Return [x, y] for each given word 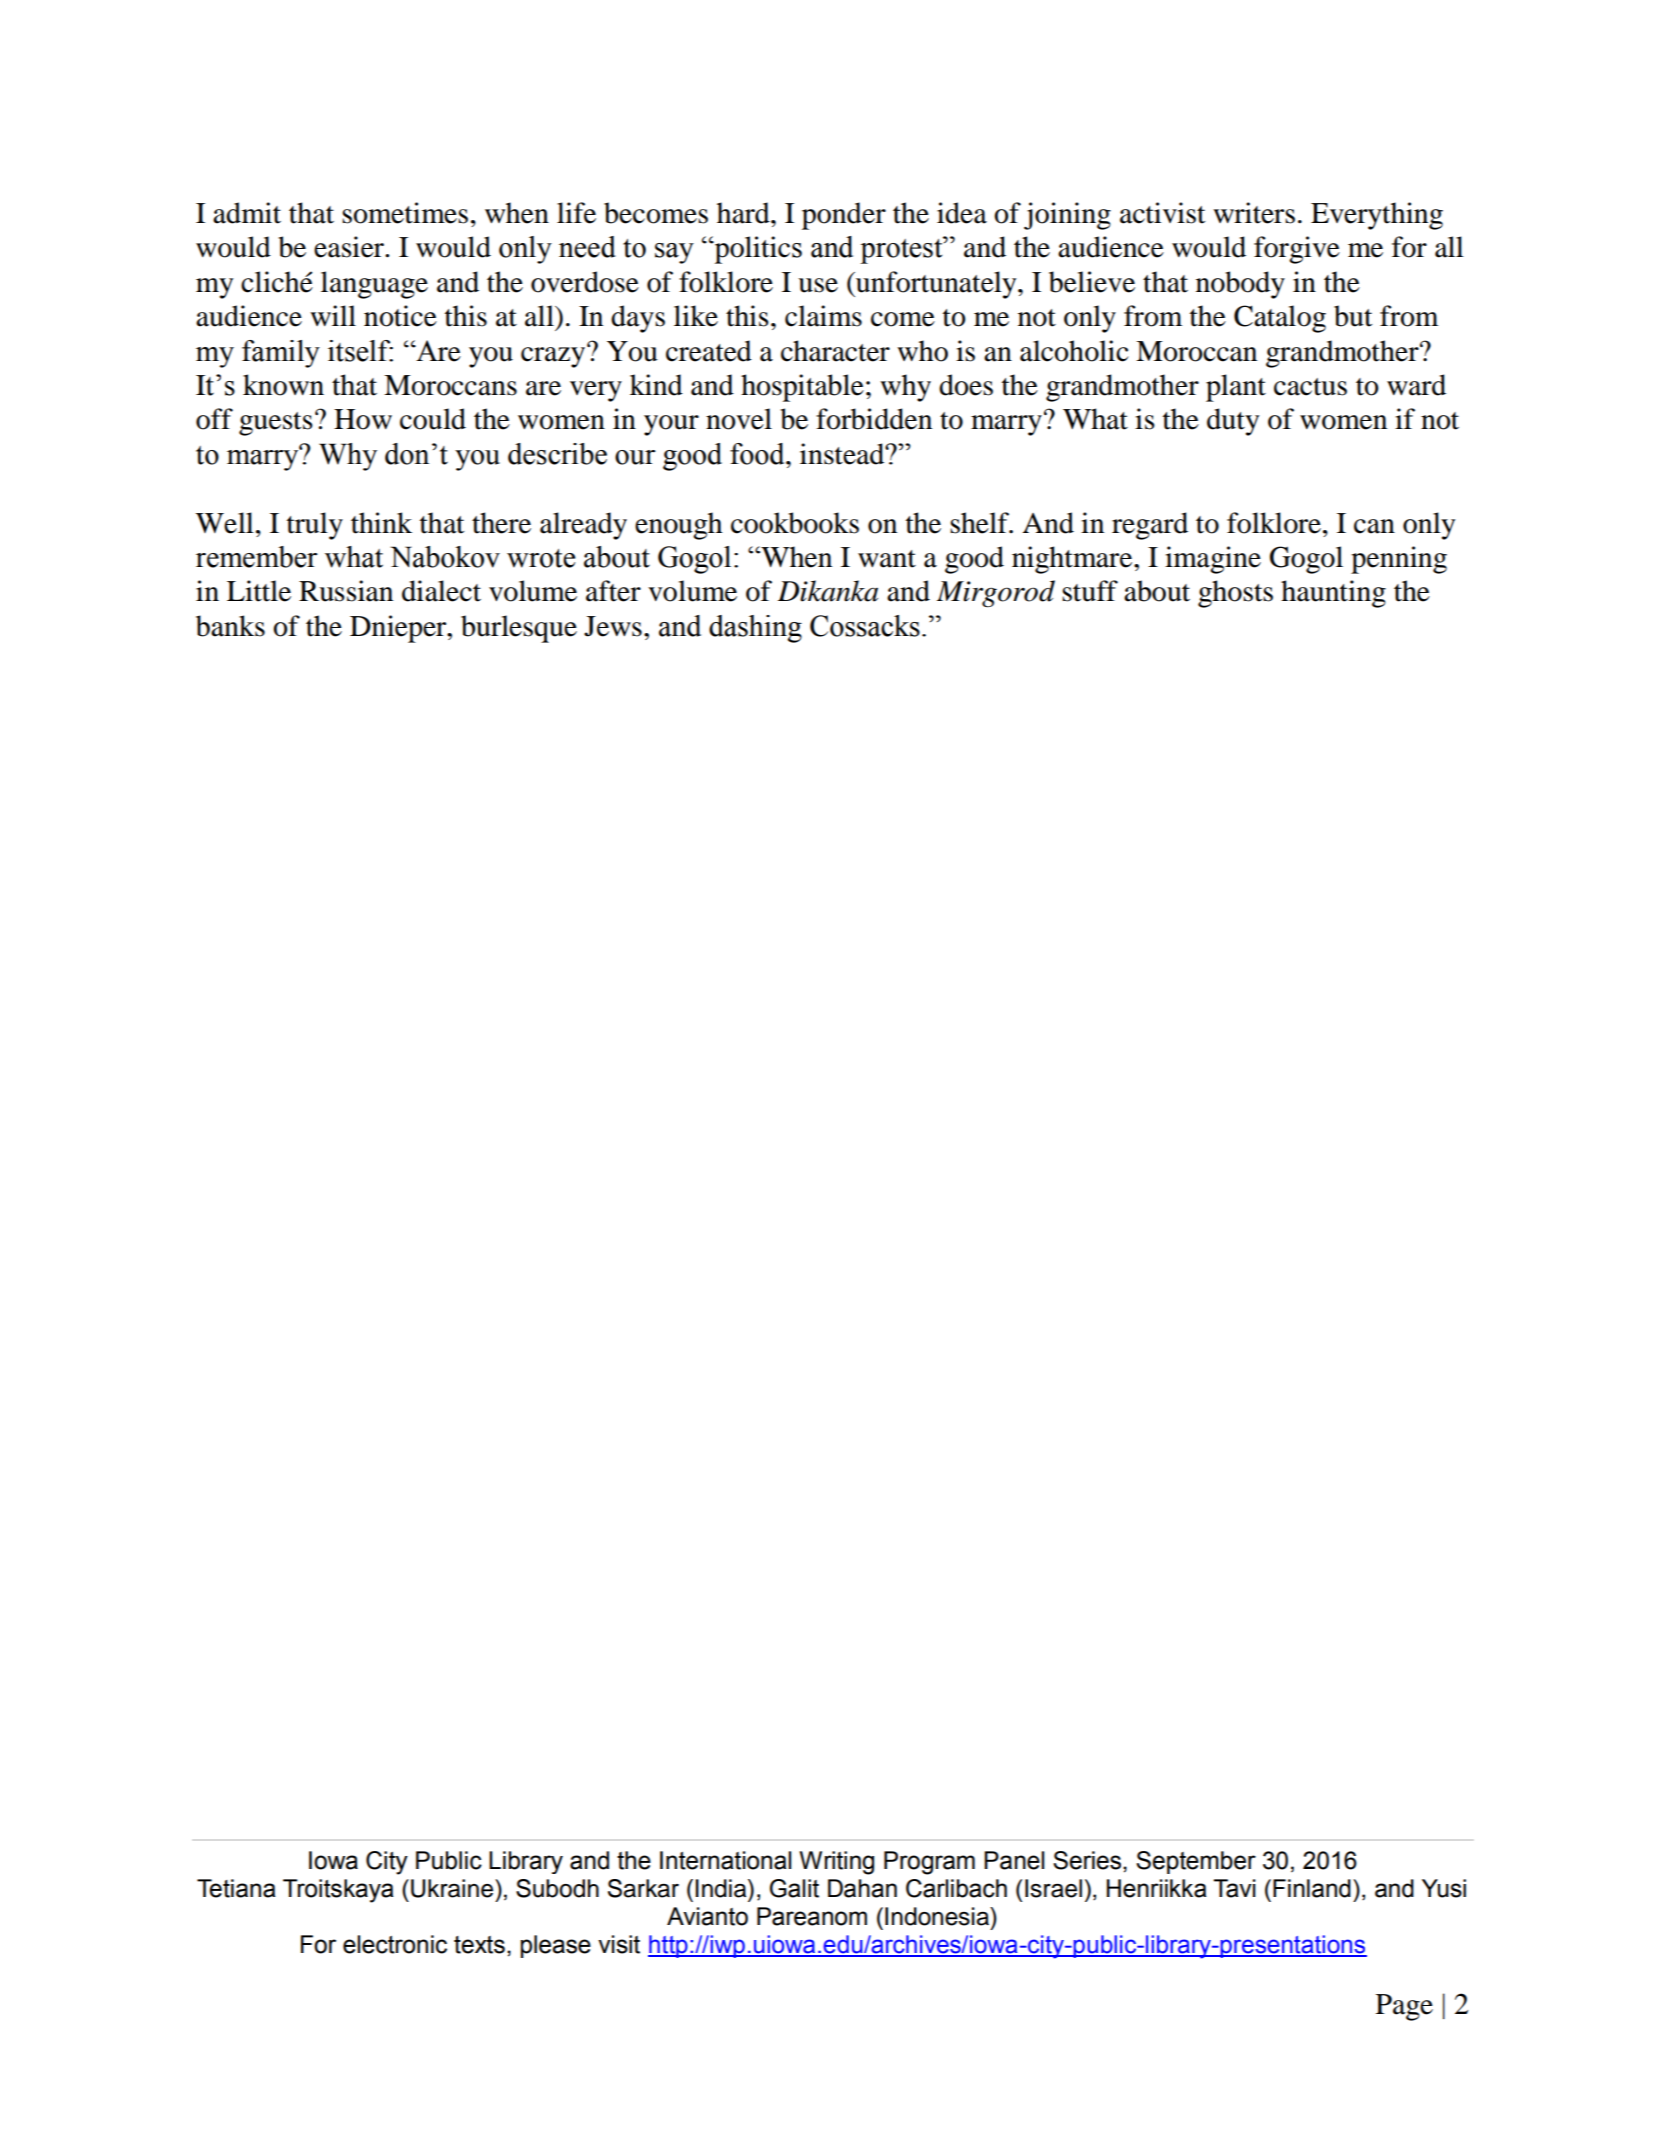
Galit [794, 1888]
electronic [395, 1944]
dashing [755, 629]
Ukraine [453, 1888]
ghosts [1235, 594]
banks [230, 626]
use [818, 285]
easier [350, 247]
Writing [836, 1863]
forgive [1297, 250]
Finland [1312, 1888]
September [1196, 1862]
